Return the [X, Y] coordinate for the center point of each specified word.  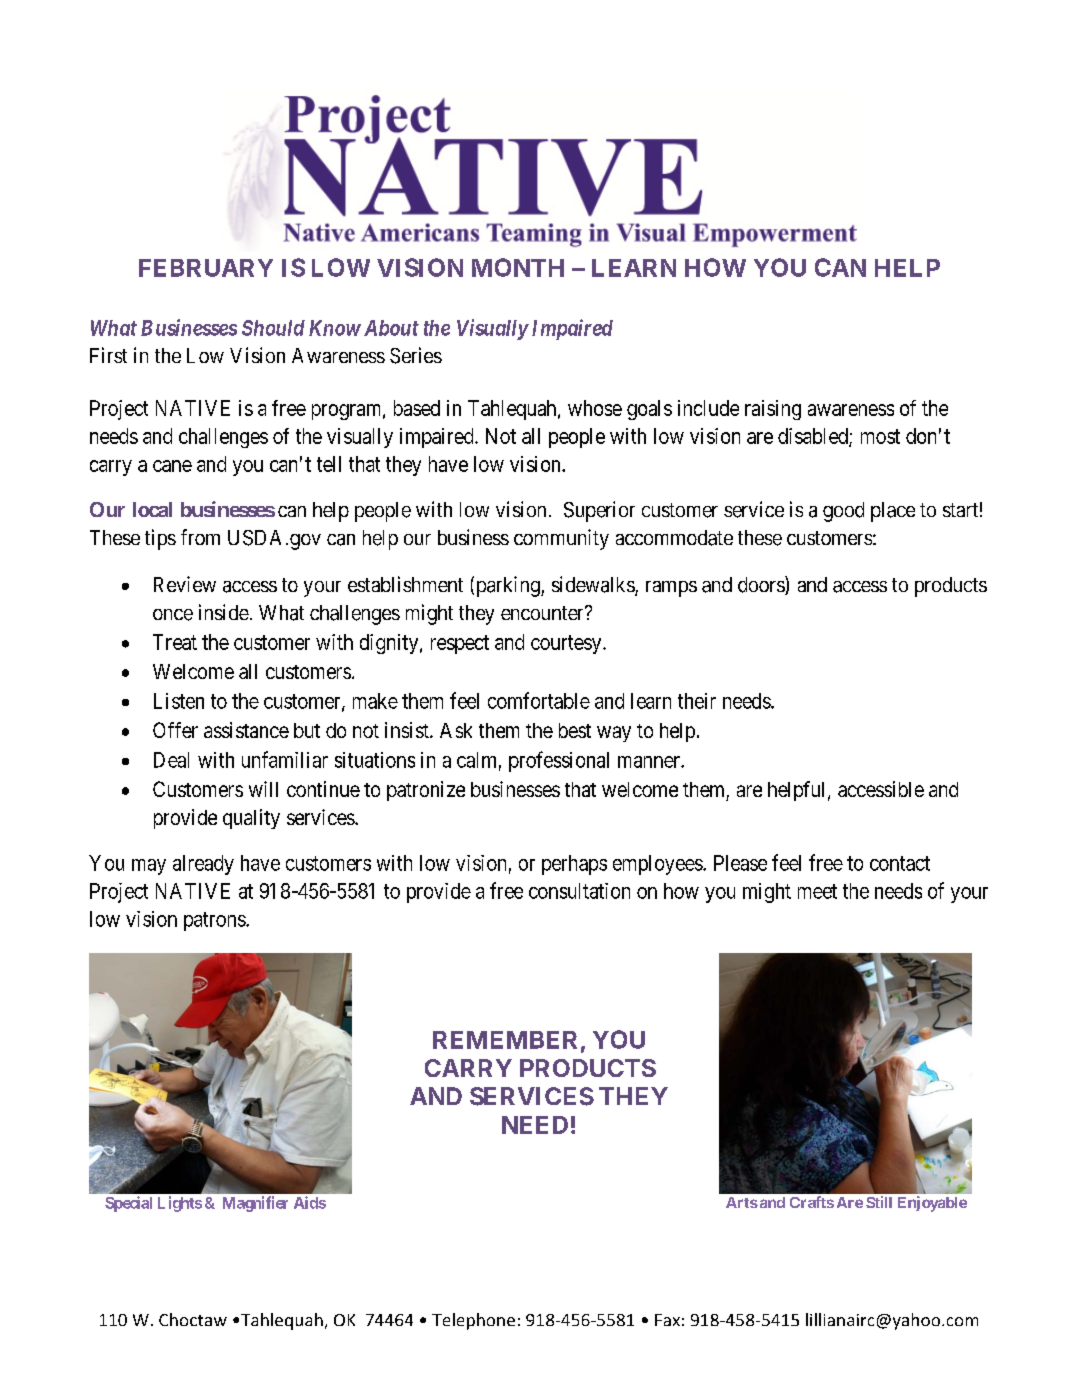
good [843, 512]
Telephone [473, 1321]
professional [559, 761]
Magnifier [255, 1204]
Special [128, 1204]
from [200, 537]
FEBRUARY [206, 268]
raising [773, 410]
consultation [579, 891]
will [263, 789]
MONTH [518, 267]
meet [817, 891]
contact [900, 863]
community [561, 539]
